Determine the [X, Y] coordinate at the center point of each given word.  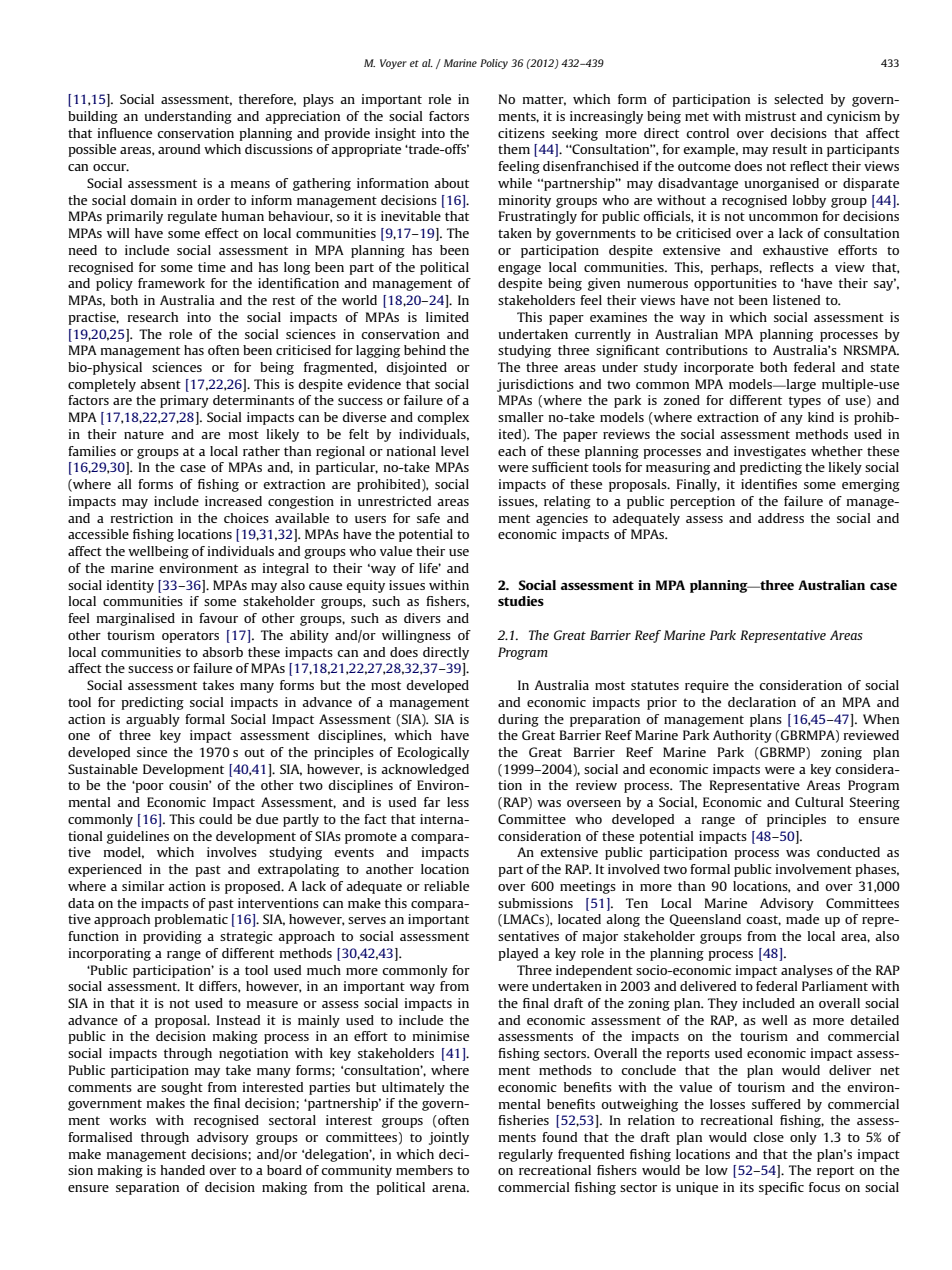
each [512, 451]
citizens [521, 133]
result [790, 149]
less [458, 802]
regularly [526, 1155]
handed [183, 1170]
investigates [770, 452]
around [179, 149]
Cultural [819, 802]
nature [144, 434]
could [215, 819]
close [768, 1137]
